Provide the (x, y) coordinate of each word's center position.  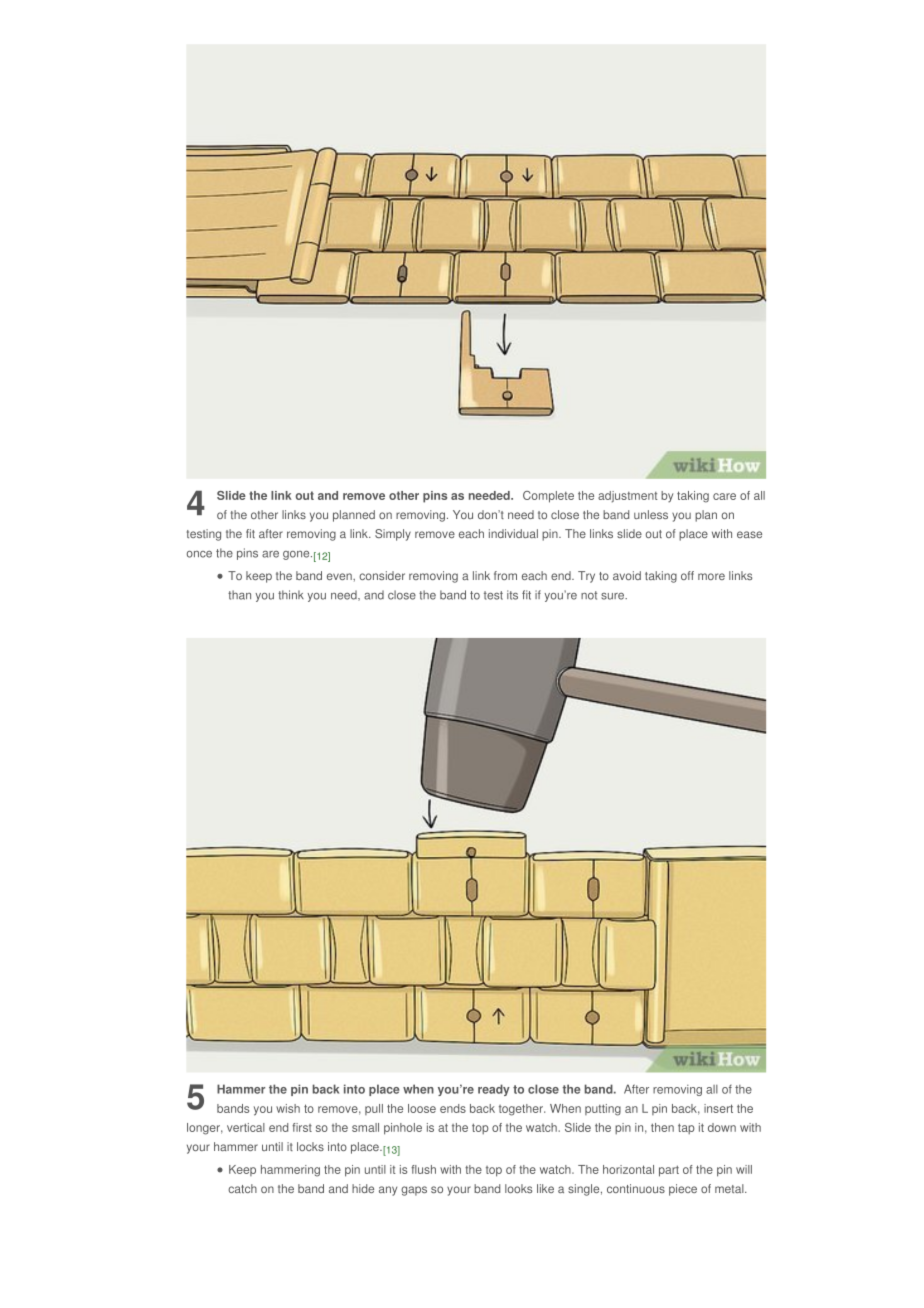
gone (297, 555)
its (512, 595)
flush (423, 1169)
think (291, 595)
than (239, 595)
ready (494, 1090)
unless (651, 514)
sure (614, 596)
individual (513, 533)
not (589, 595)
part (669, 1171)
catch (242, 1188)
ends (453, 1108)
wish (288, 1108)
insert (718, 1108)
